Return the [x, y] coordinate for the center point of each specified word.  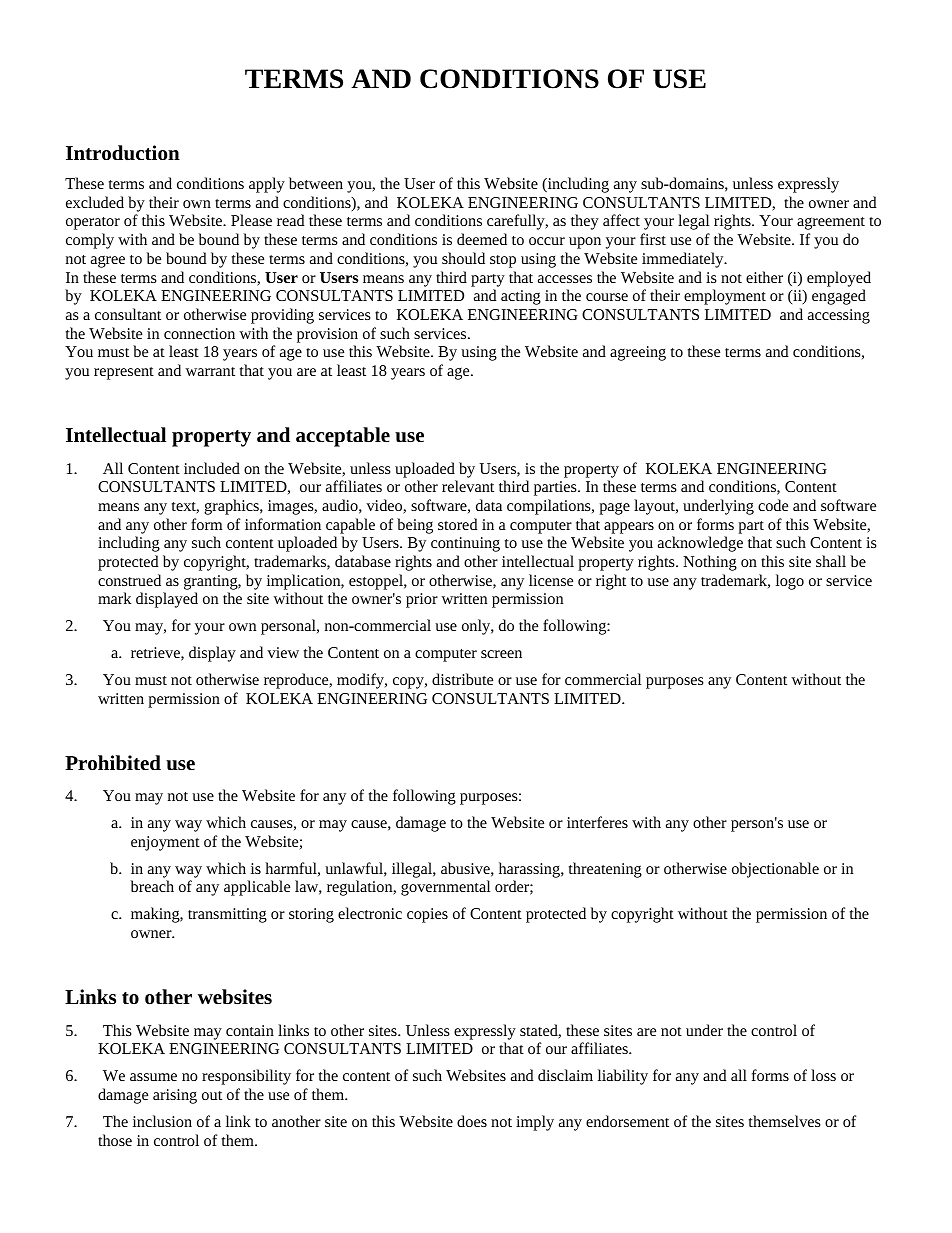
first [653, 239]
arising [175, 1096]
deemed [482, 239]
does [472, 1121]
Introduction [123, 153]
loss [823, 1075]
